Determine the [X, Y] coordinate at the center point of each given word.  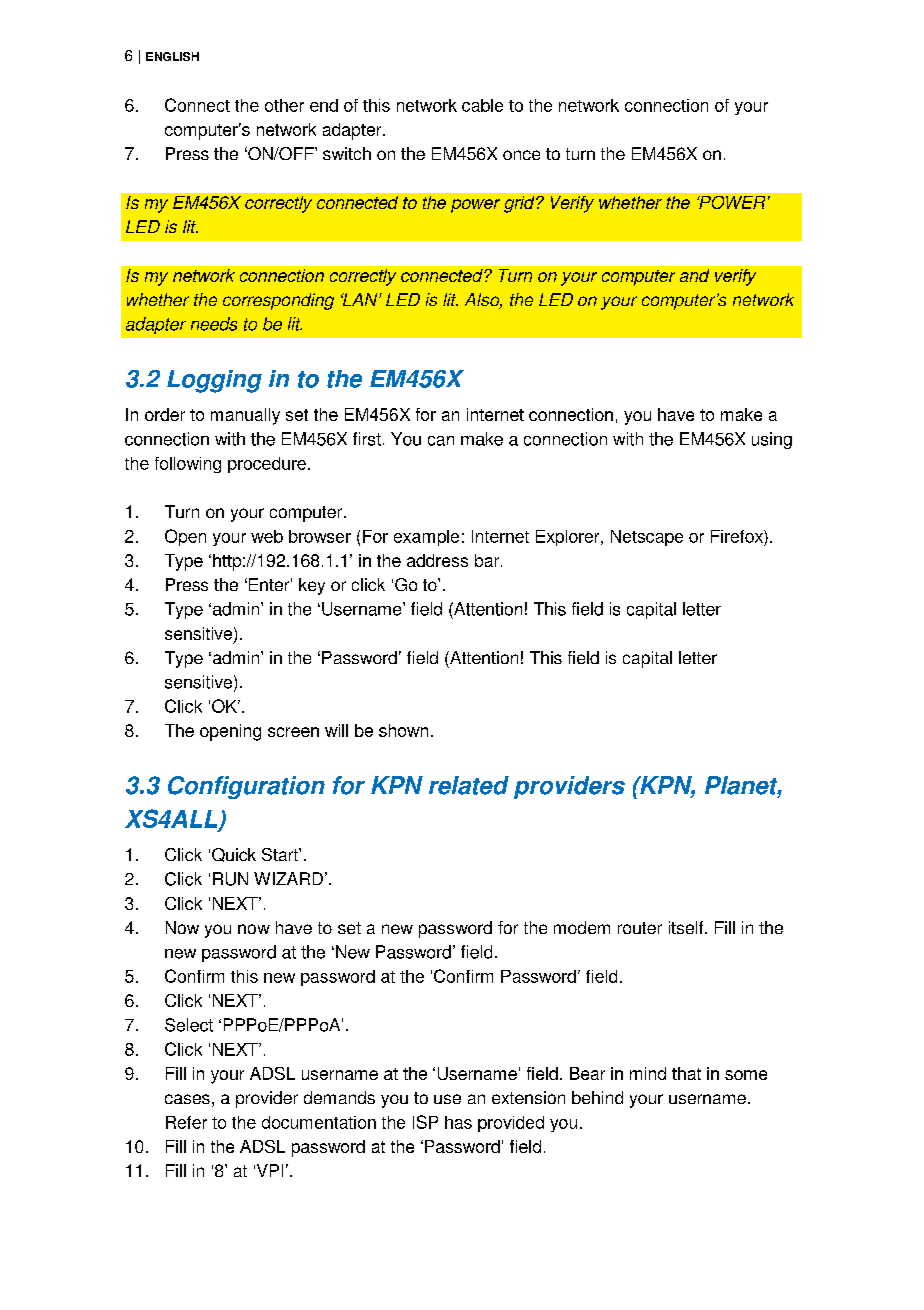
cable [482, 105]
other [284, 105]
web [267, 536]
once [521, 155]
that [686, 1073]
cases [187, 1099]
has [458, 1122]
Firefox [738, 536]
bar [488, 560]
